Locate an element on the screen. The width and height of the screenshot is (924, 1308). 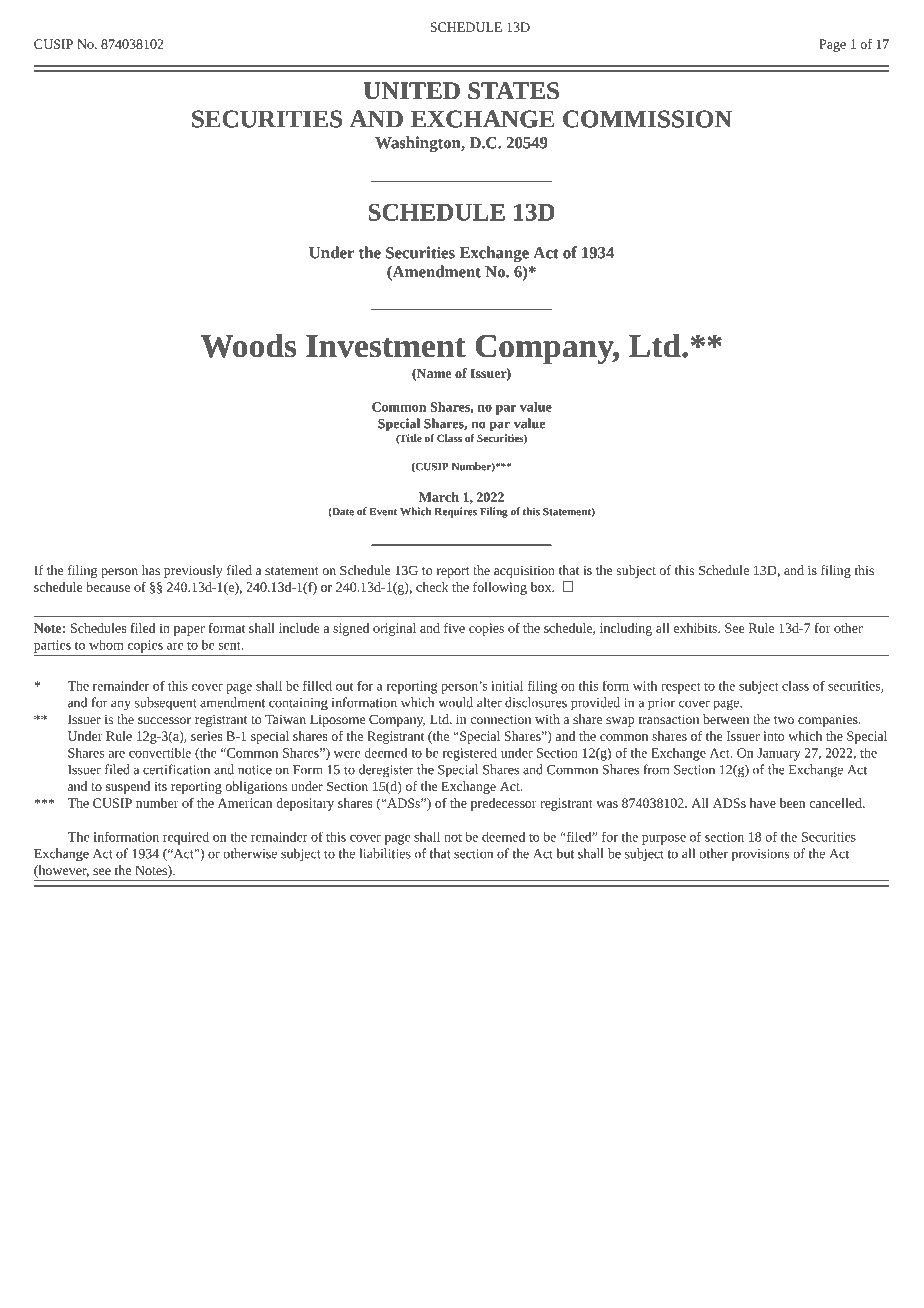
STATES is located at coordinates (513, 91).
